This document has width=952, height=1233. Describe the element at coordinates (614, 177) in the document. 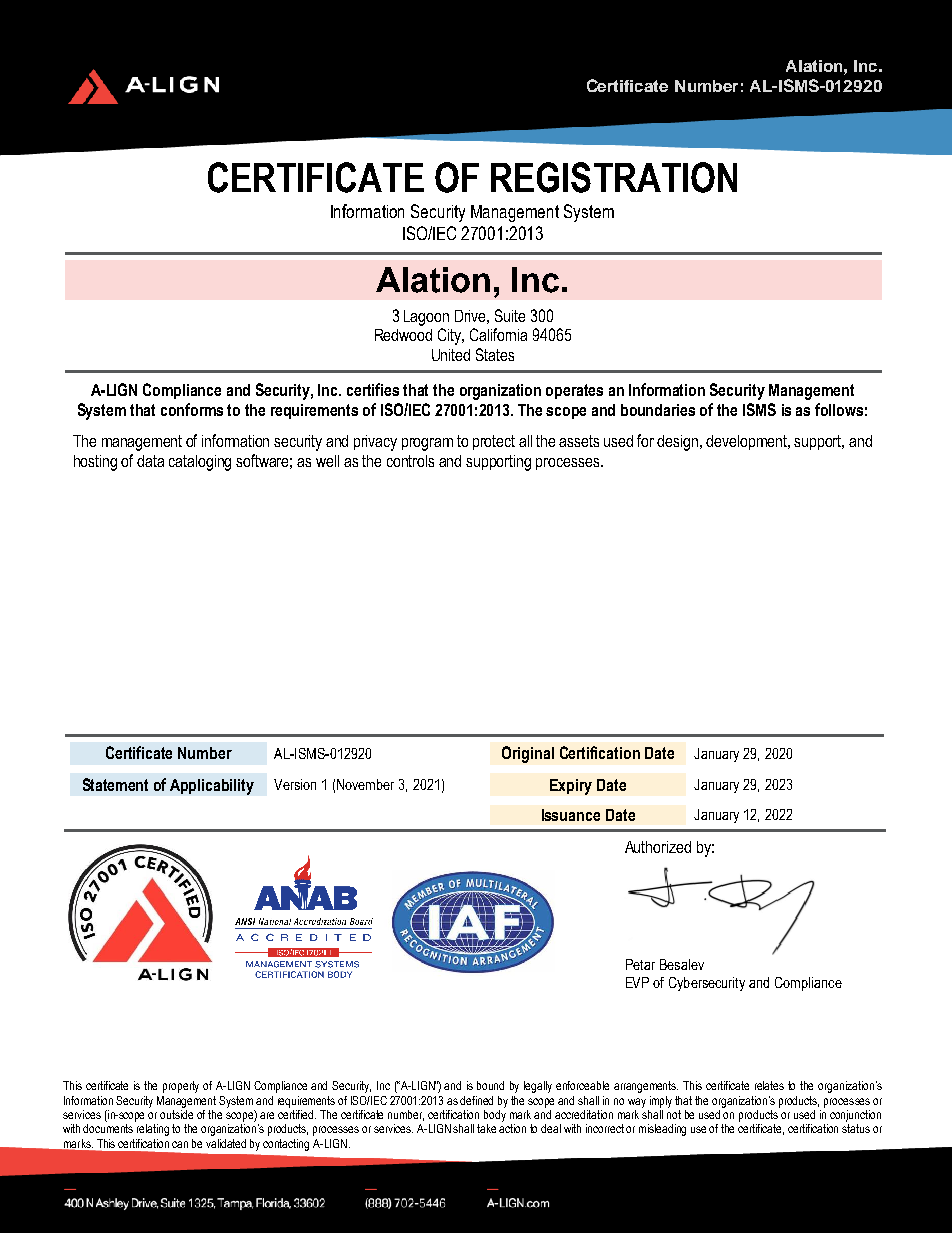

I see `REGISTRATION` at that location.
